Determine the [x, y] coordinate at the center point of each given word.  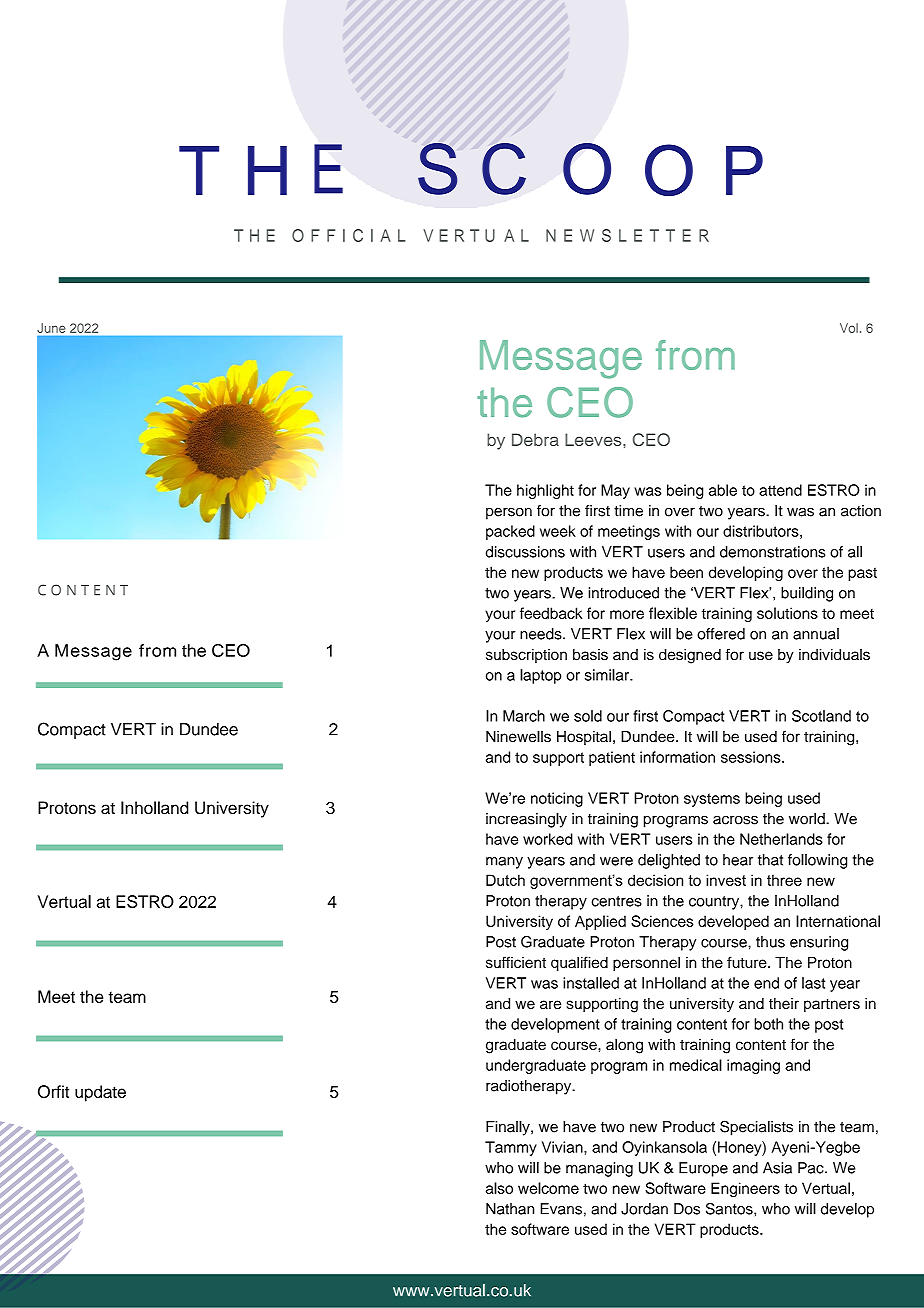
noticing [557, 799]
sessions [752, 757]
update [100, 1093]
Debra [535, 439]
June [51, 328]
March [524, 716]
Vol [849, 328]
